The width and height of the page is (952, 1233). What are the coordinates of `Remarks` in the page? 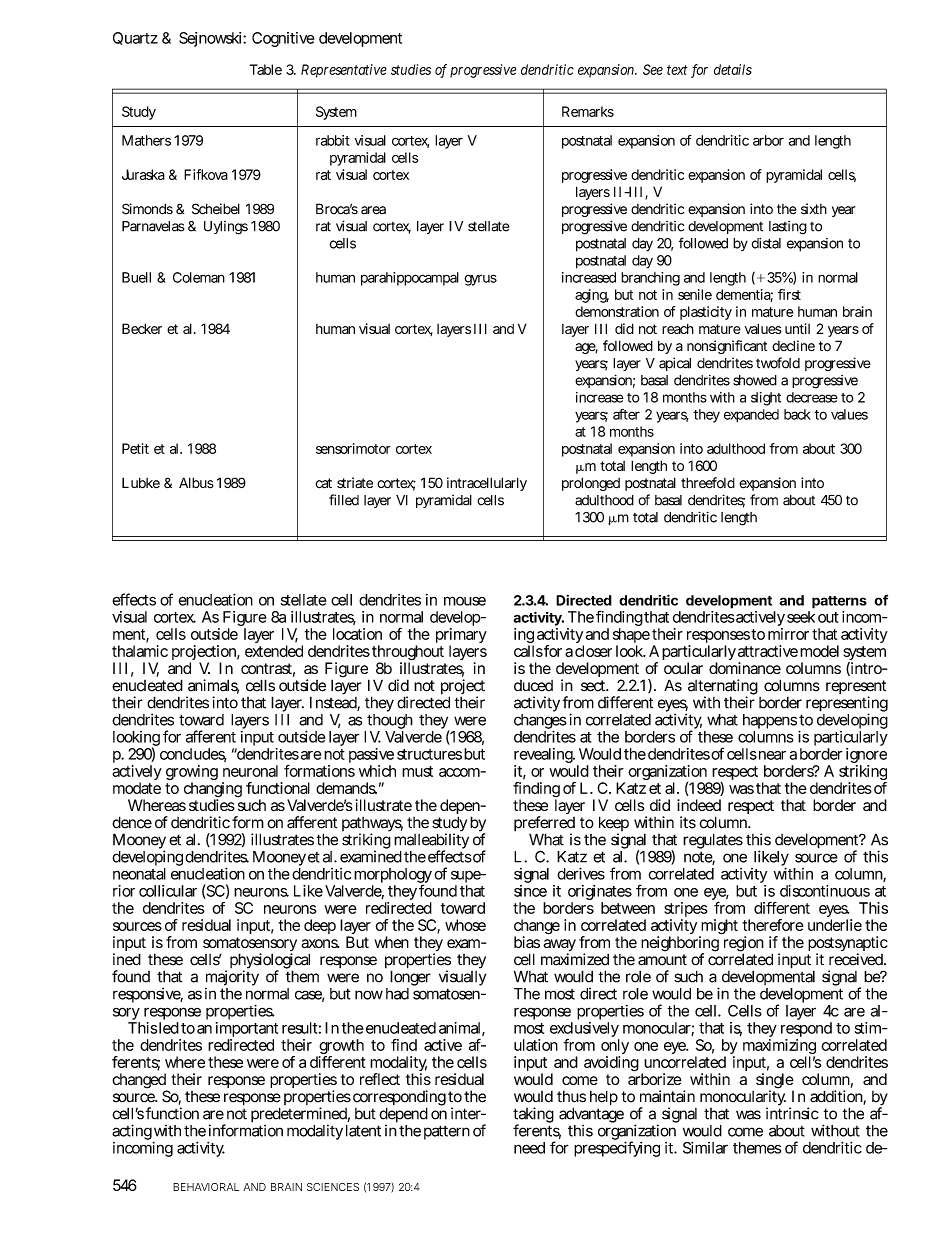 It's located at (588, 111).
